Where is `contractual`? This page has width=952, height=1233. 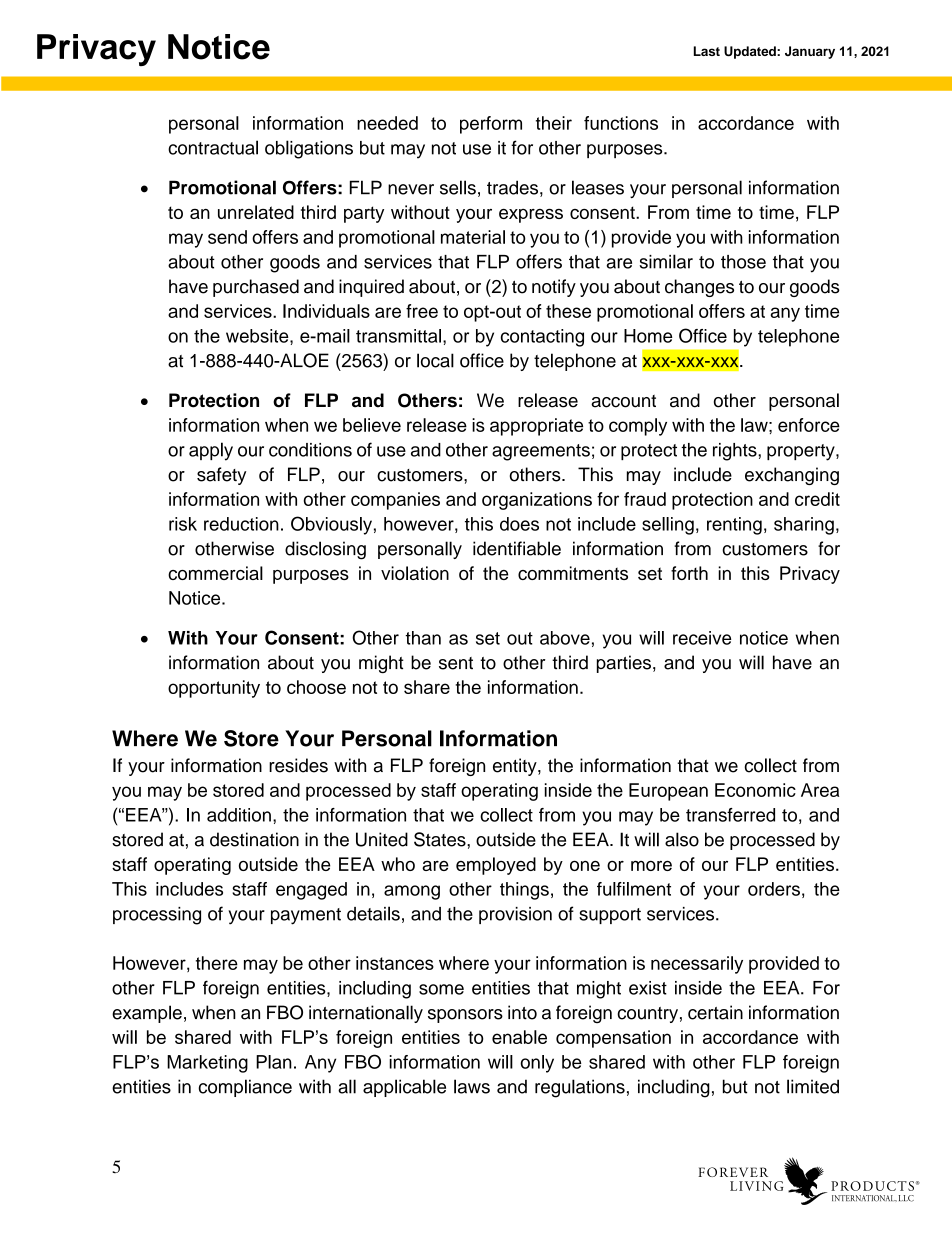 contractual is located at coordinates (213, 147).
